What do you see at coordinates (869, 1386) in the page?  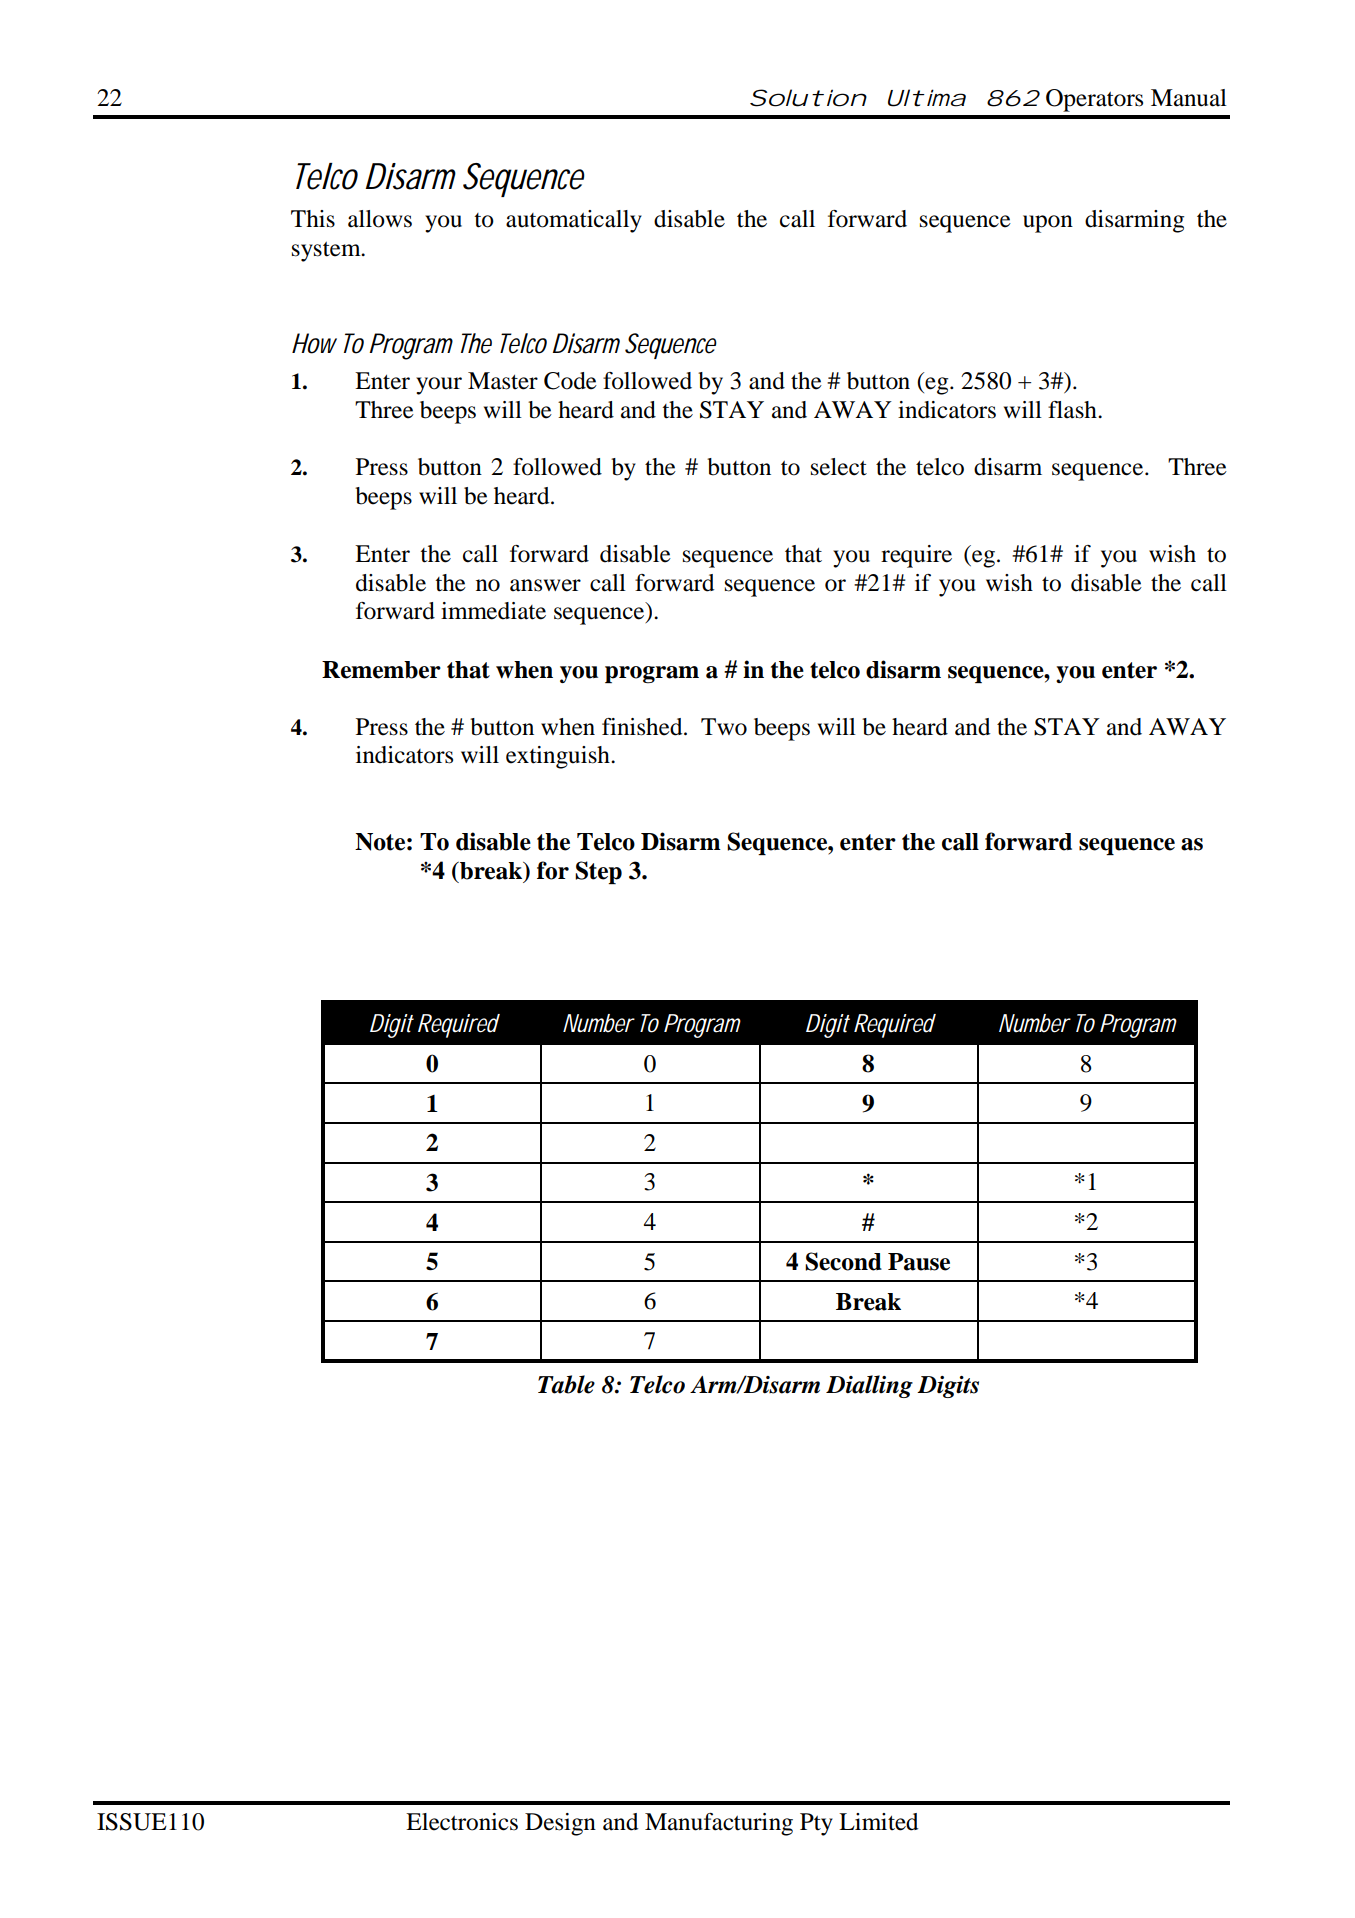 I see `Dialling` at bounding box center [869, 1386].
